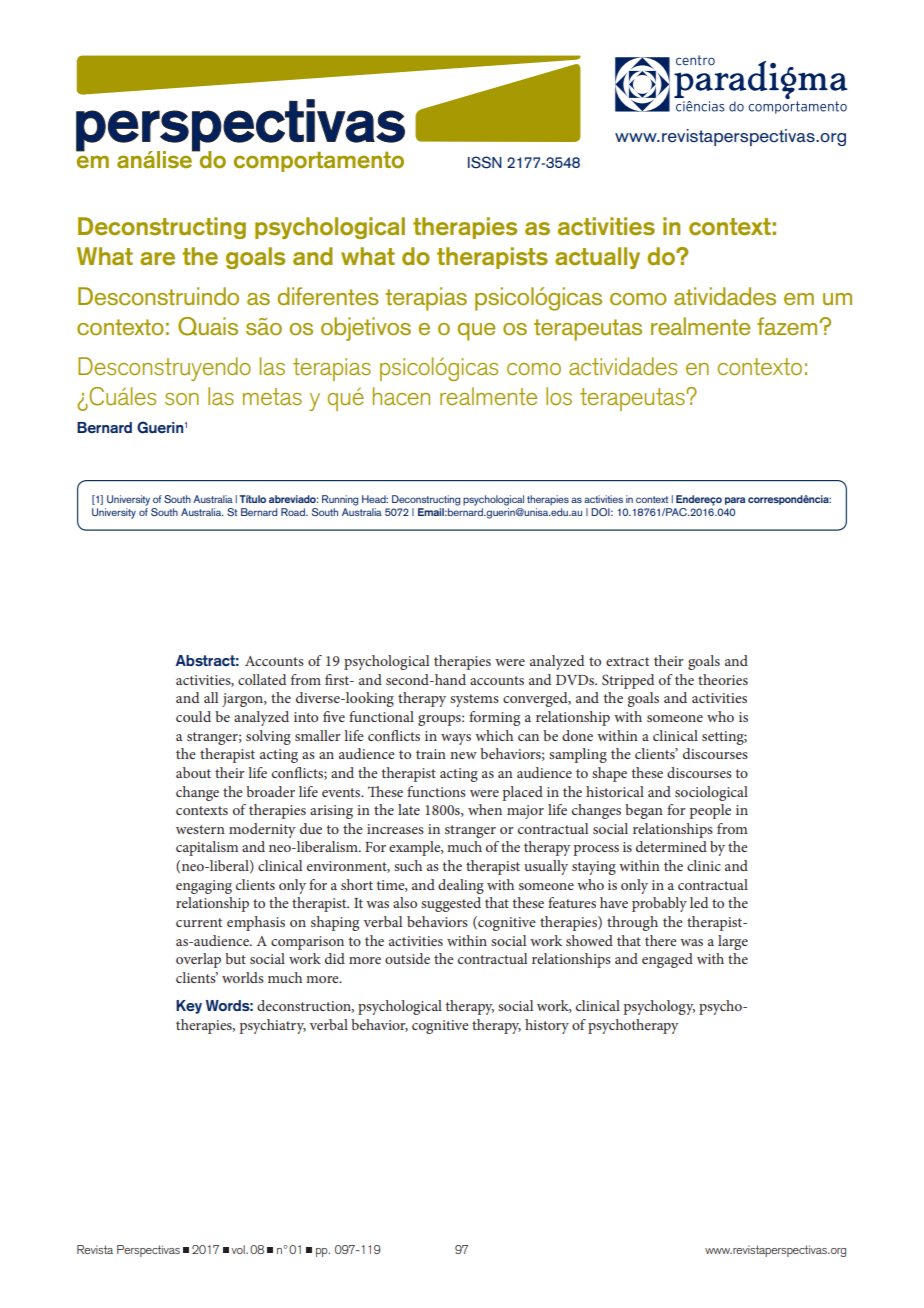  I want to click on actually, so click(597, 258).
